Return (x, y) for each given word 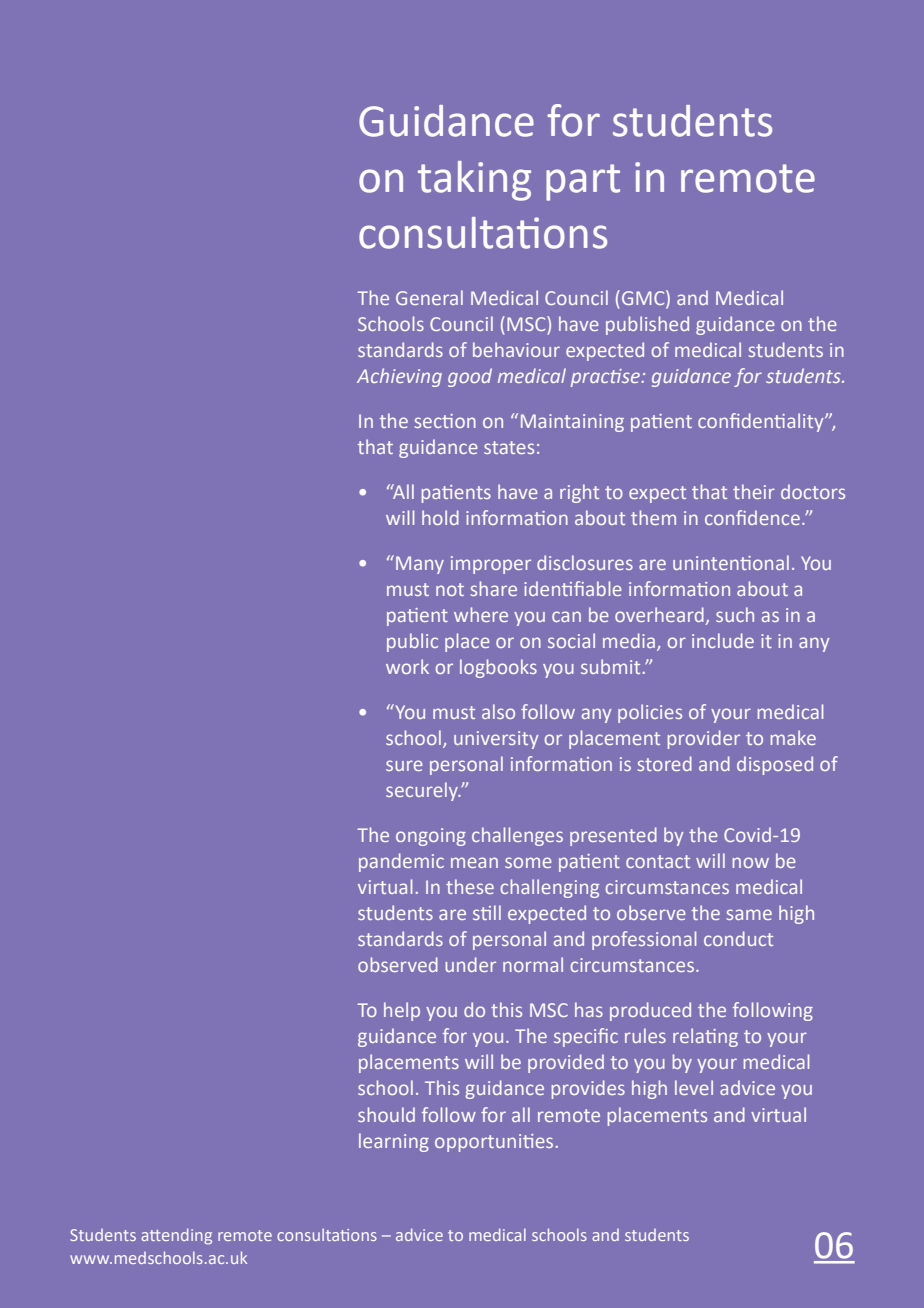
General (429, 297)
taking (474, 181)
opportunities (494, 1143)
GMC (644, 299)
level (694, 1087)
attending (176, 1236)
